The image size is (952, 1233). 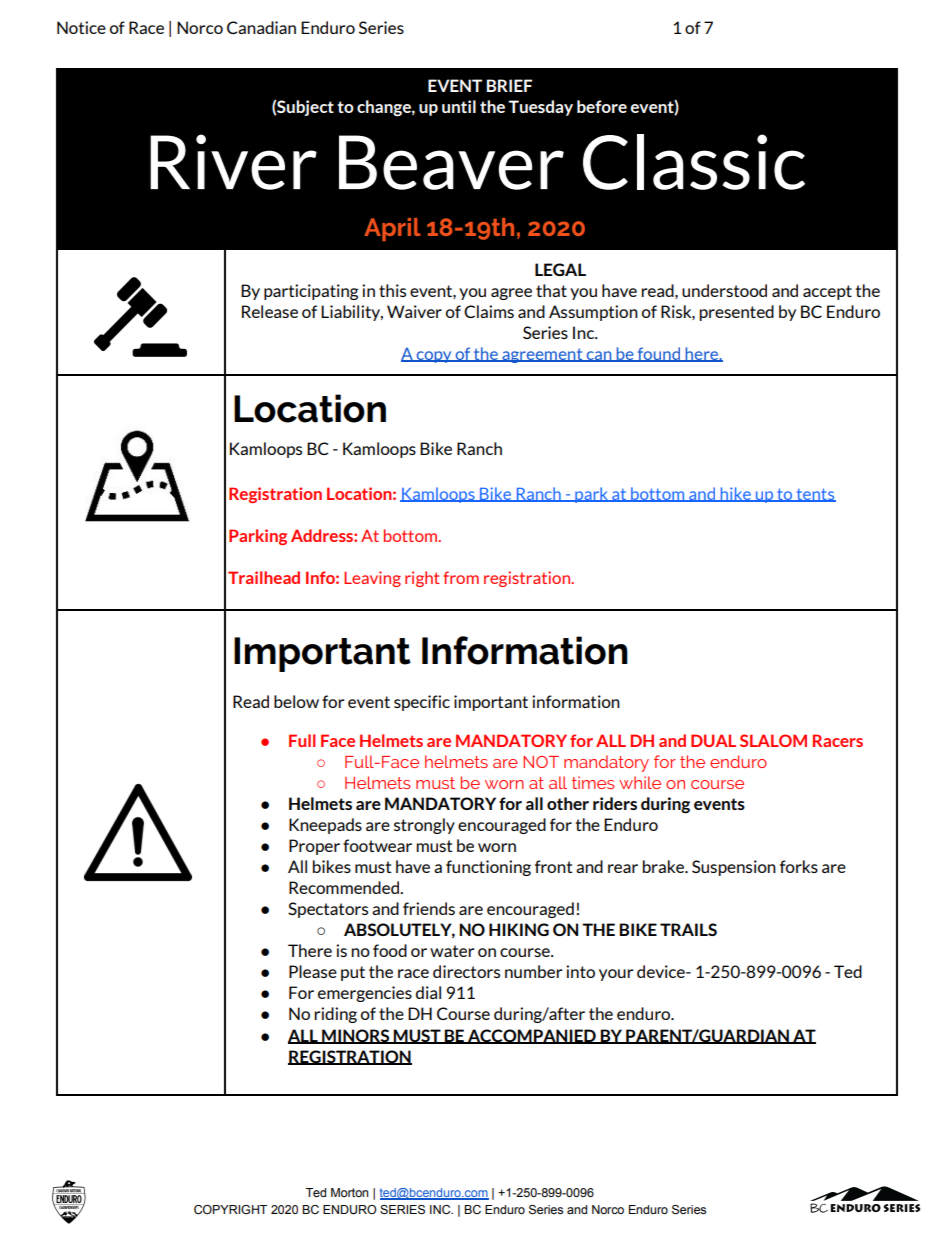 What do you see at coordinates (694, 162) in the screenshot?
I see `Classic` at bounding box center [694, 162].
